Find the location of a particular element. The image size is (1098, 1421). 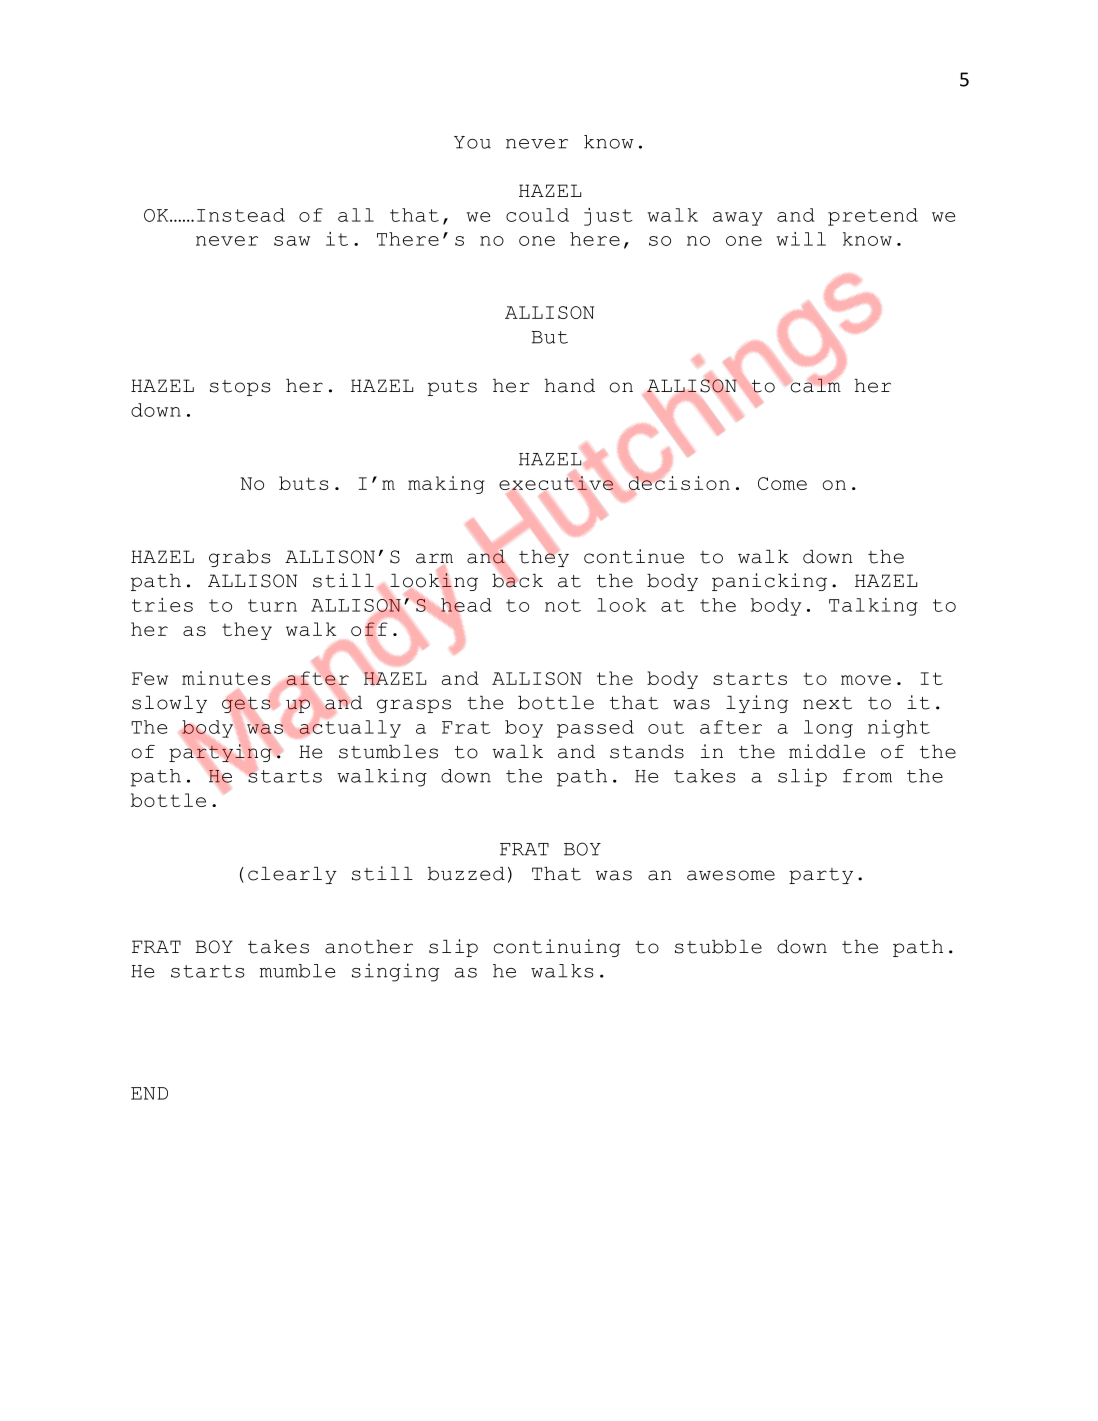

mumble is located at coordinates (297, 971).
